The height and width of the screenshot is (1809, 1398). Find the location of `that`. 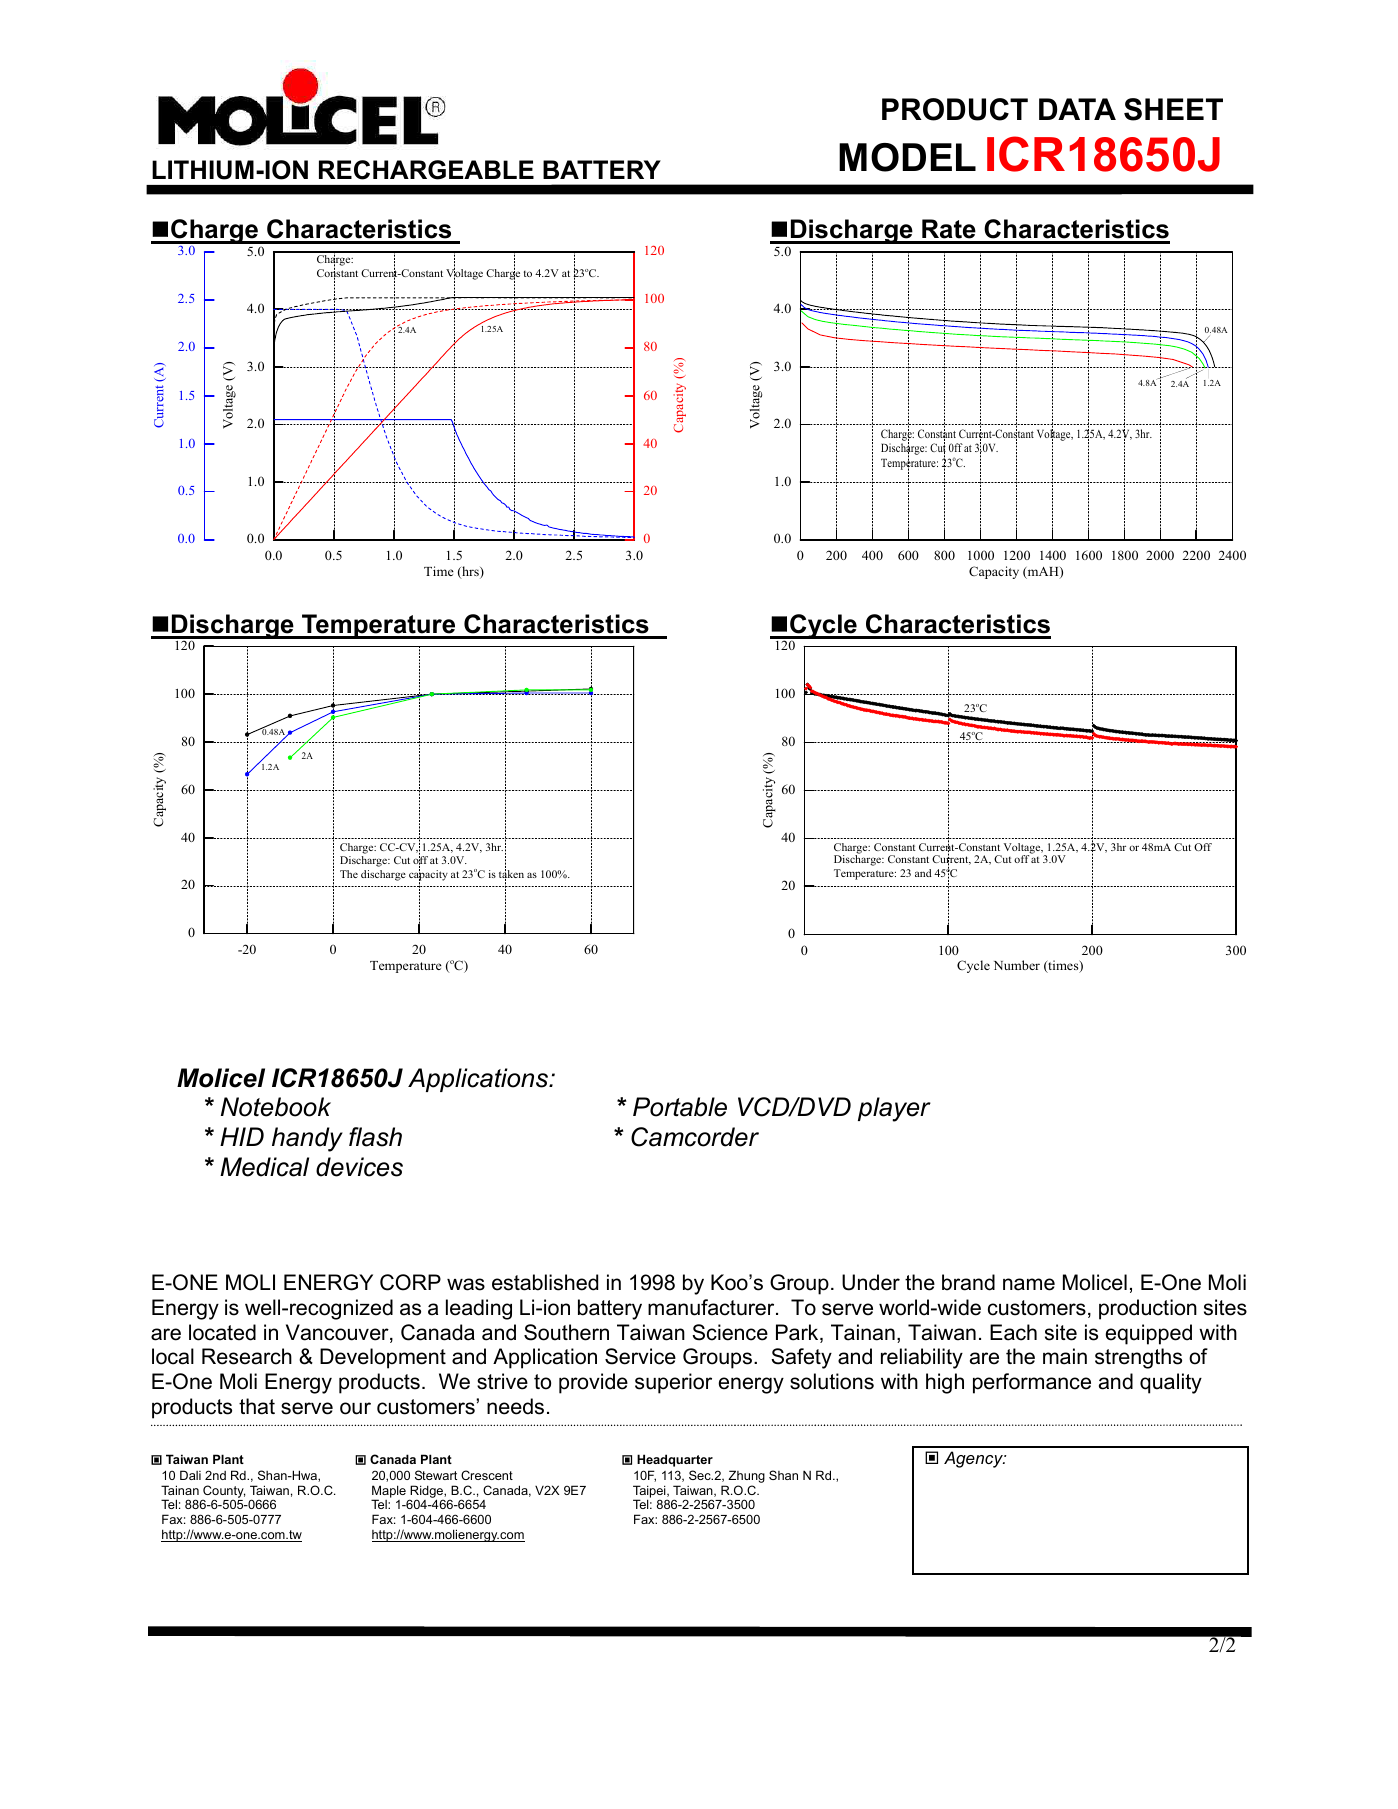

that is located at coordinates (257, 1406).
